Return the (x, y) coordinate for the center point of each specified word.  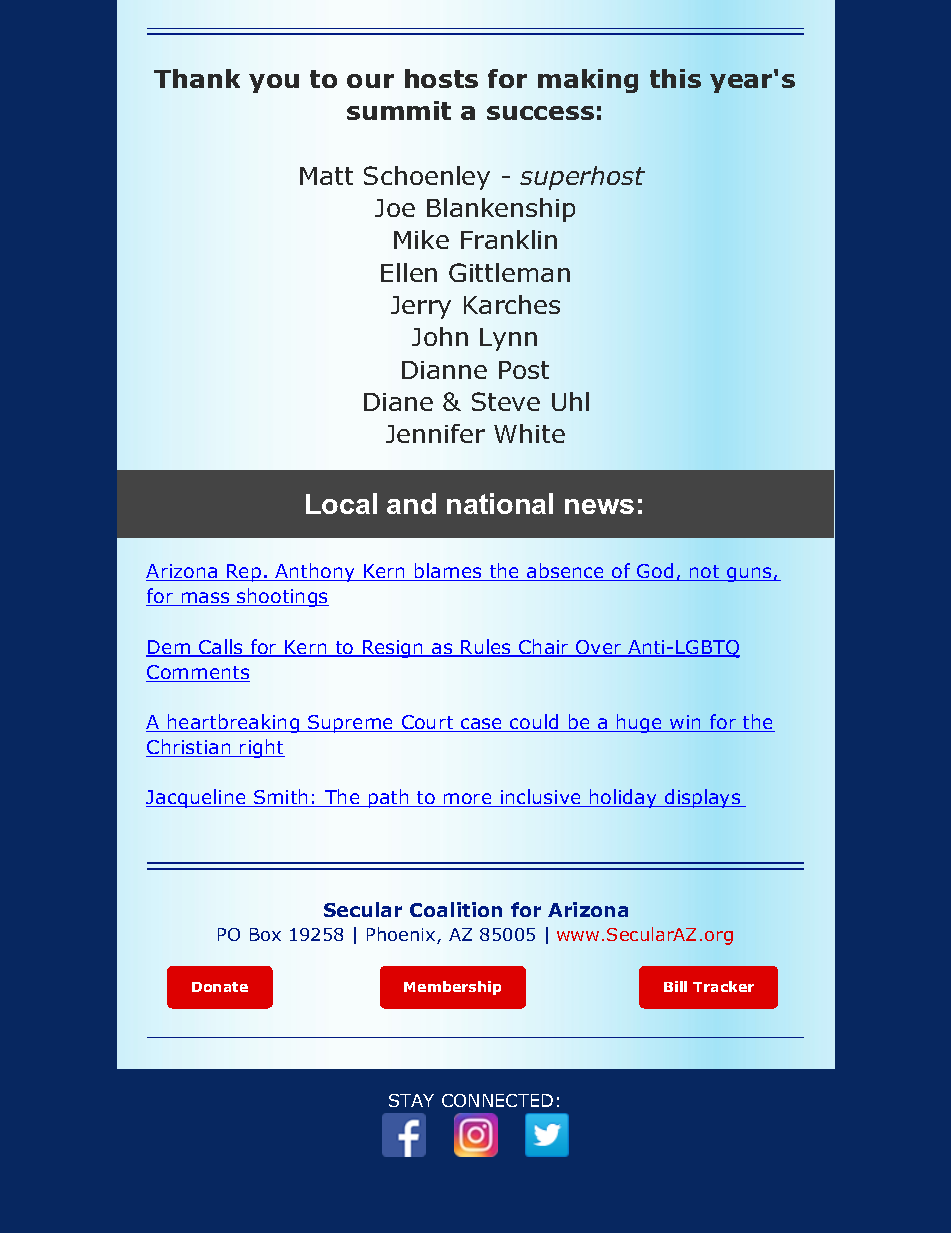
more (468, 800)
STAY (411, 1100)
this (675, 78)
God (655, 572)
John (440, 336)
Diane (398, 402)
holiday (623, 798)
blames (448, 572)
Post (524, 370)
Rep (244, 573)
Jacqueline (197, 798)
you (274, 83)
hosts (441, 78)
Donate (220, 987)
